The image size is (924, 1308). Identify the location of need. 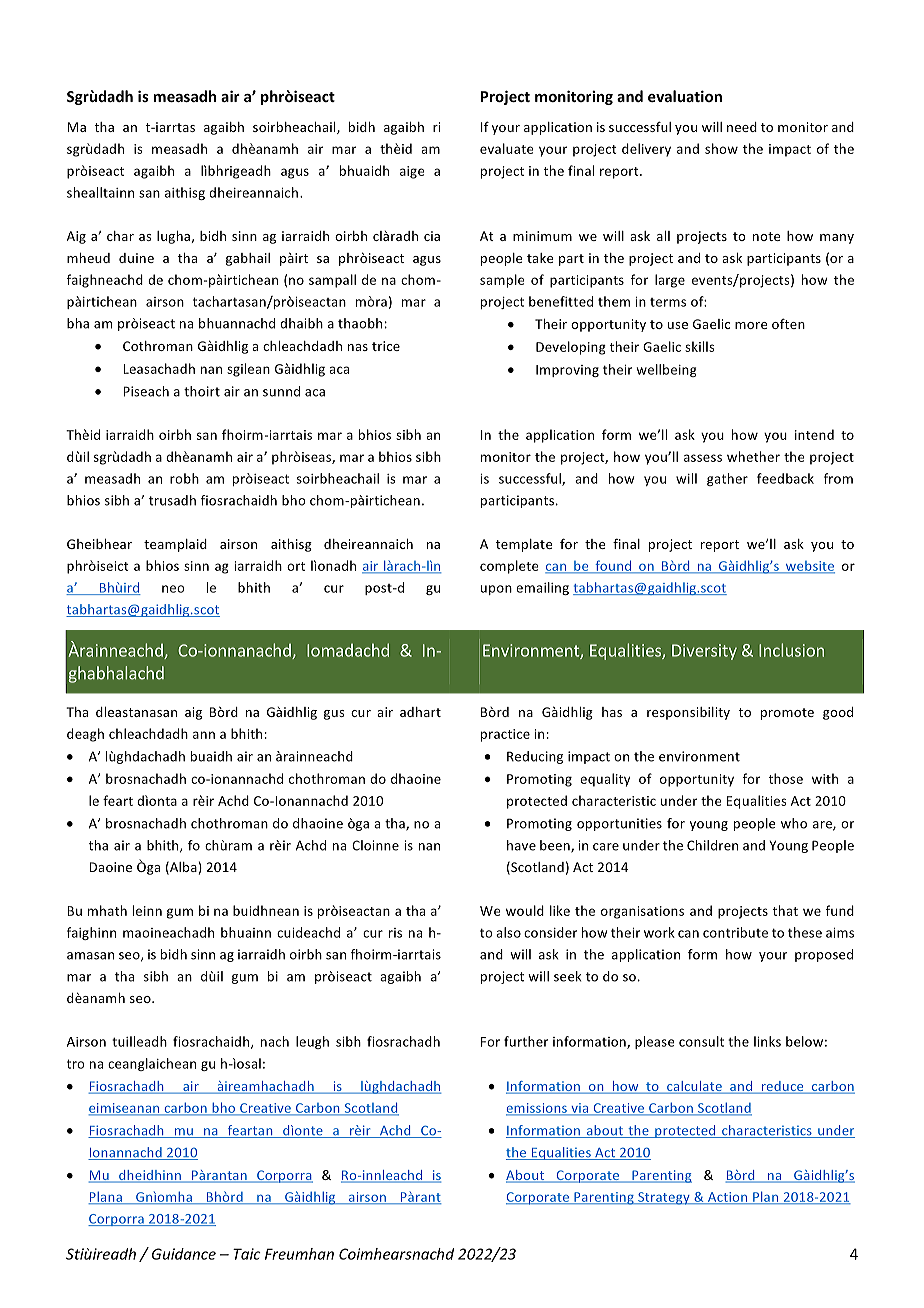
(742, 127).
